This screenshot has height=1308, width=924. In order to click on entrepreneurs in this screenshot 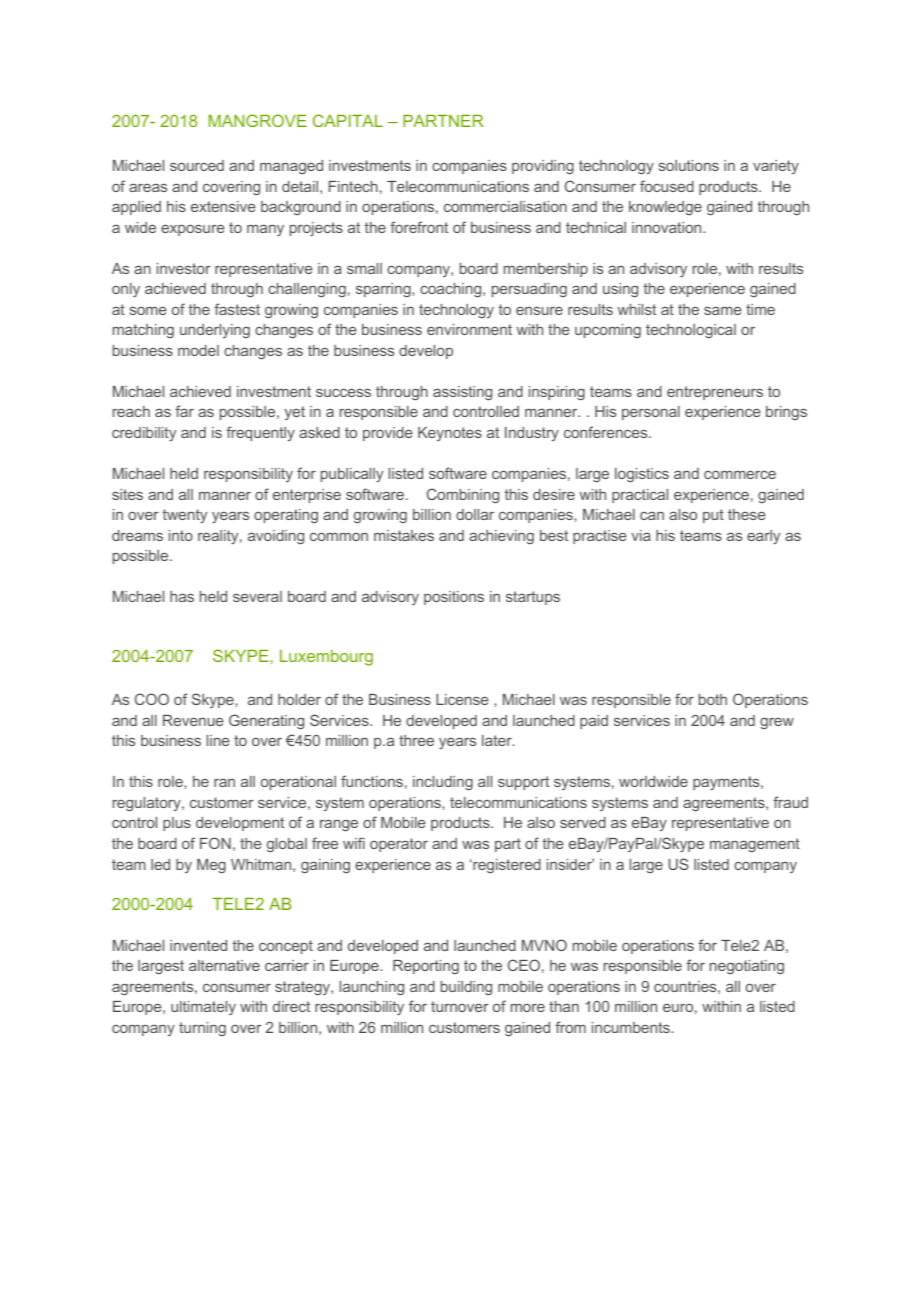, I will do `click(715, 393)`.
